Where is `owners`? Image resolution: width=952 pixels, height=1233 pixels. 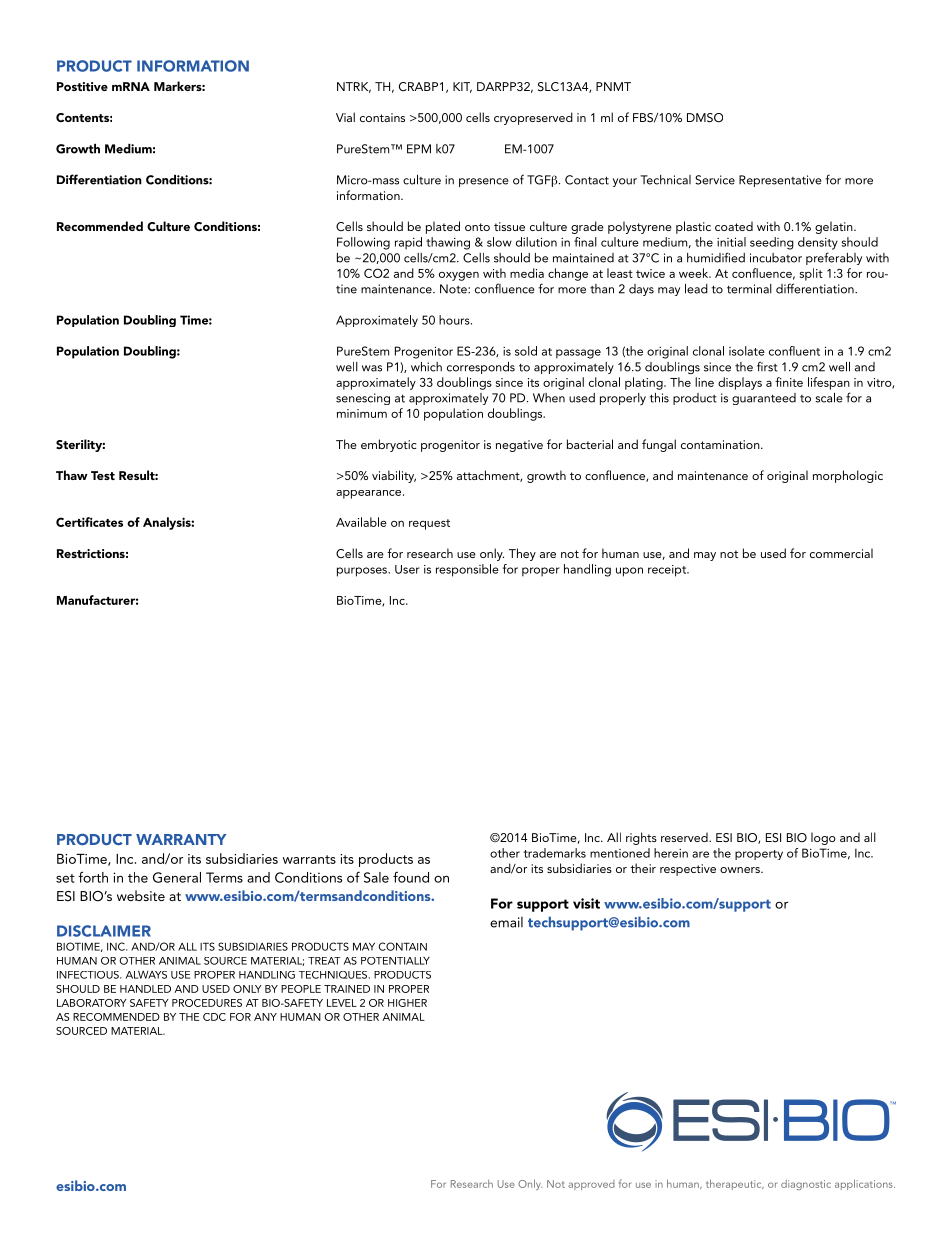 owners is located at coordinates (741, 870).
